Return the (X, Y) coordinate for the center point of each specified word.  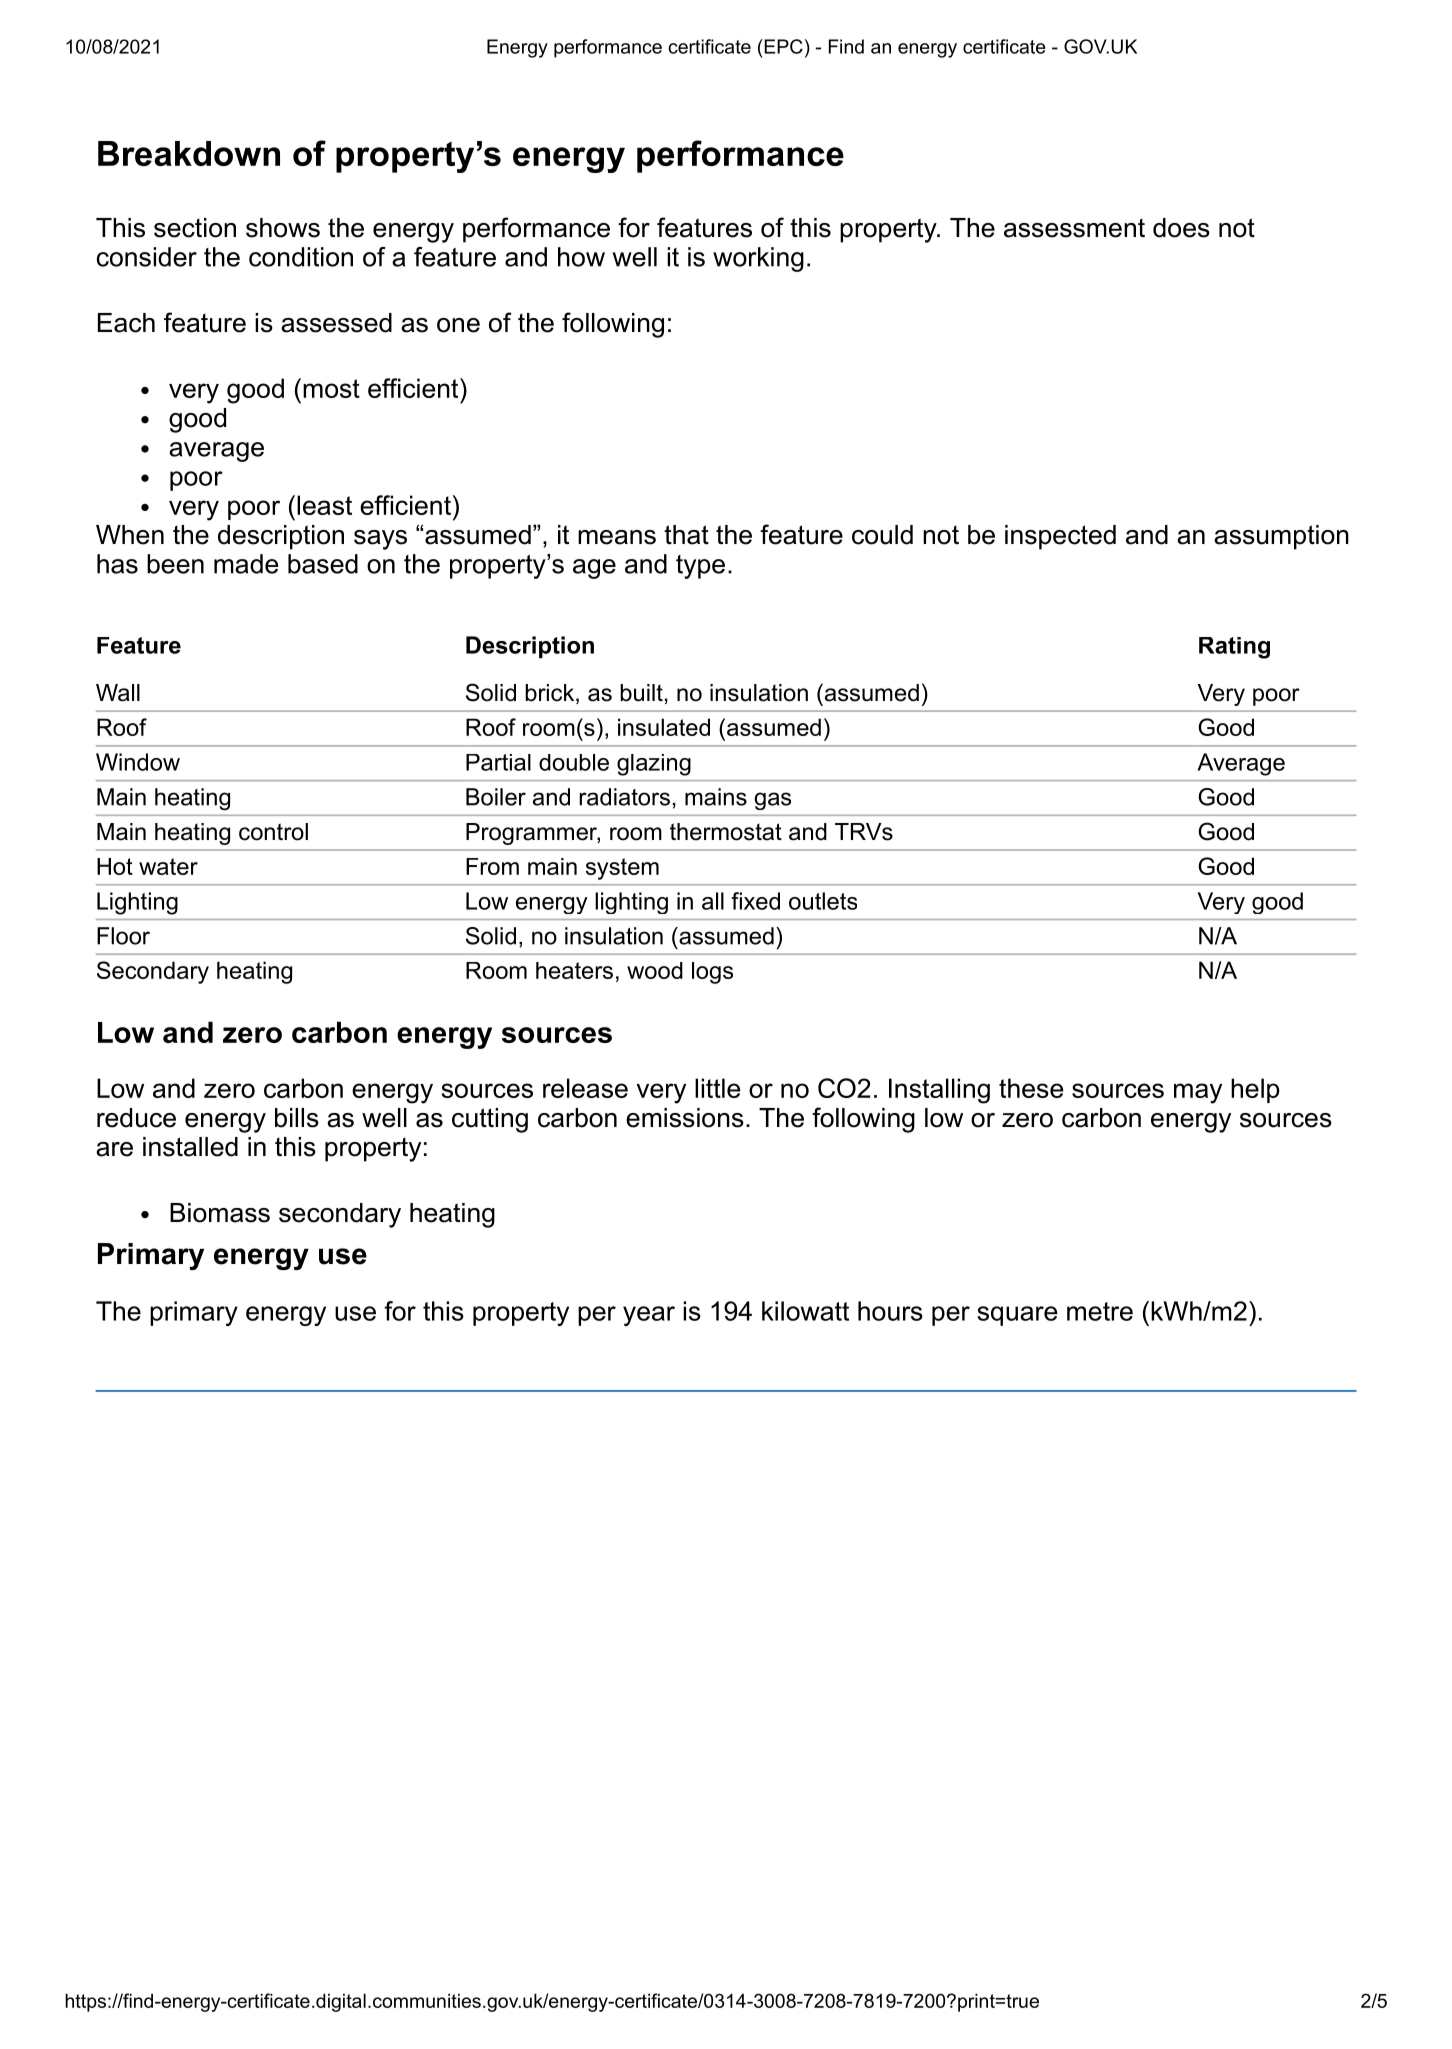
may (1198, 1093)
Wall (118, 693)
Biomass (220, 1213)
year (649, 1316)
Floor (123, 936)
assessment (1074, 228)
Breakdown (189, 153)
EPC (782, 46)
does (1181, 228)
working (758, 259)
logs (712, 973)
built (641, 693)
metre (1100, 1311)
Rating (1234, 648)
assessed (336, 323)
